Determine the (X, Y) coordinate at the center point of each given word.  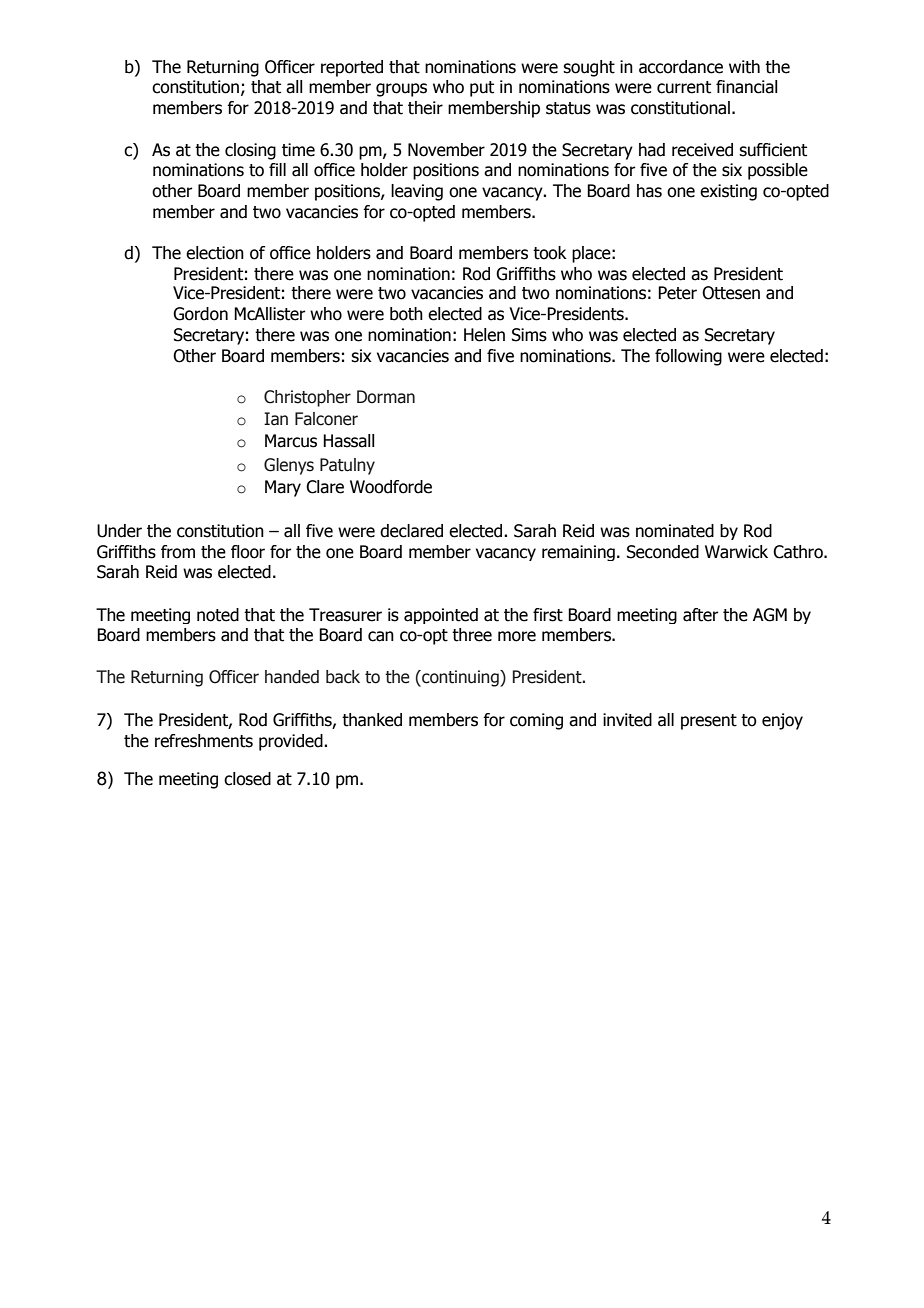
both (406, 314)
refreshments (204, 741)
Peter (677, 293)
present (709, 722)
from (178, 552)
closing (250, 151)
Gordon (200, 314)
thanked (372, 720)
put (482, 89)
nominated (675, 531)
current (684, 87)
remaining (578, 553)
